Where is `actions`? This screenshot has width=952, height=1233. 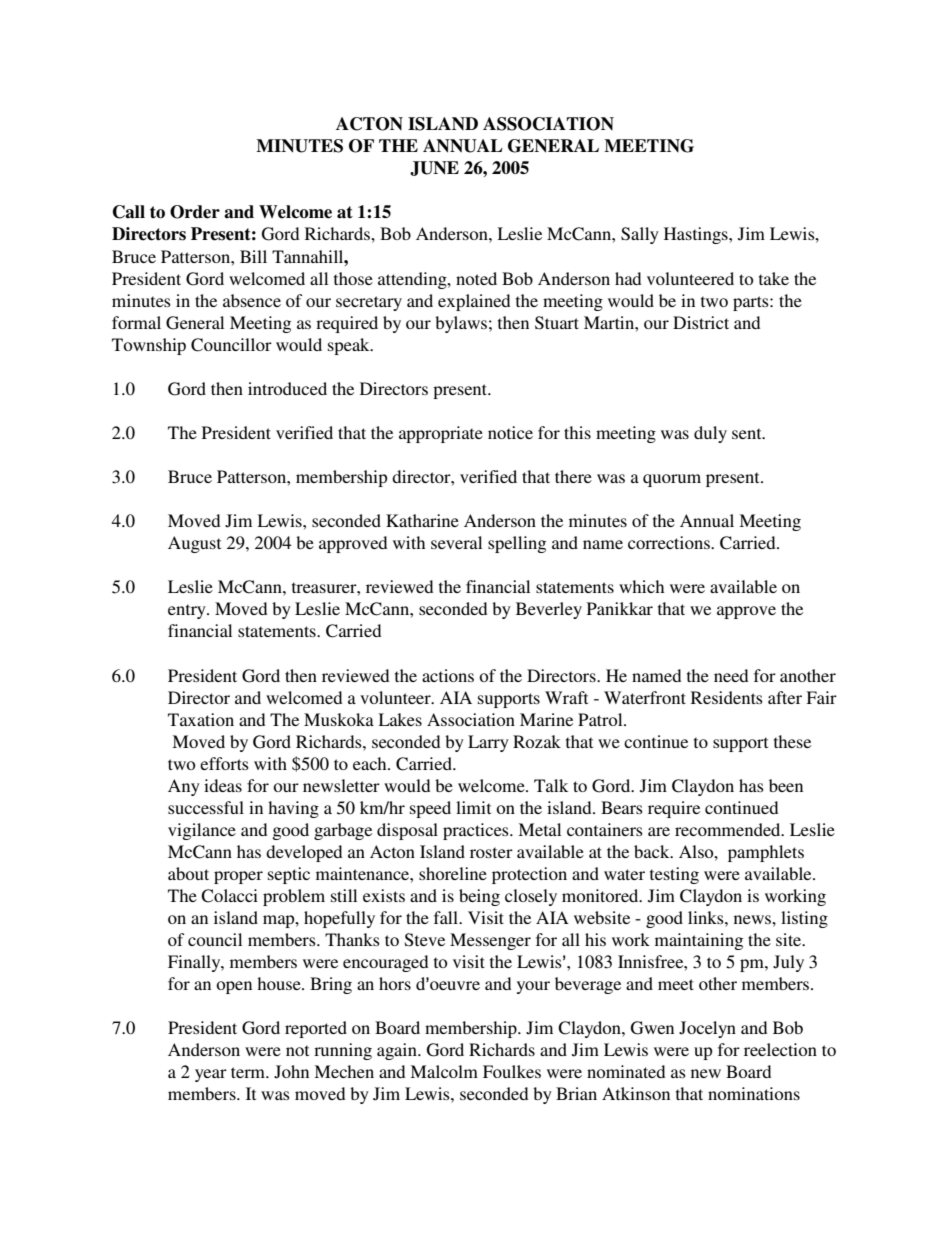 actions is located at coordinates (448, 675).
